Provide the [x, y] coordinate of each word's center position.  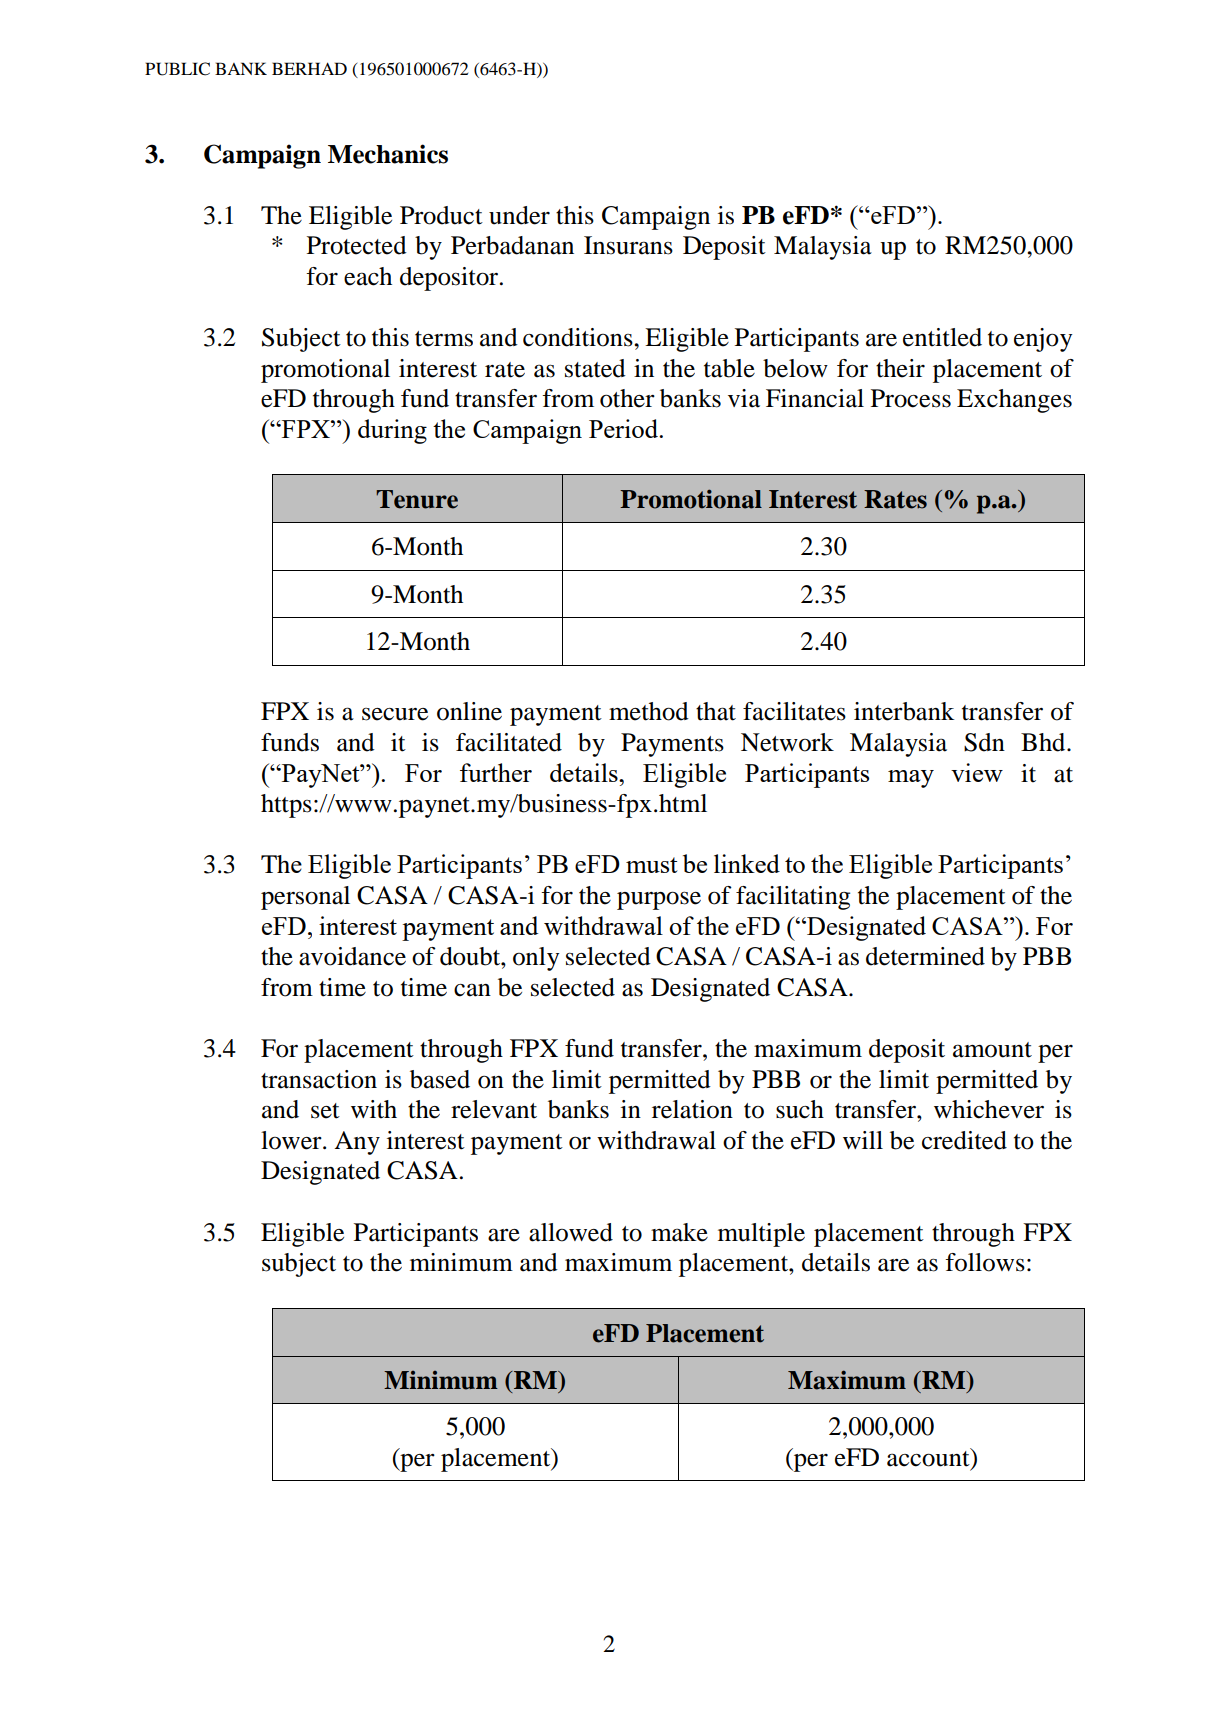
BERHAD [309, 68]
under [519, 215]
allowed [571, 1232]
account [929, 1458]
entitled [942, 337]
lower [292, 1140]
